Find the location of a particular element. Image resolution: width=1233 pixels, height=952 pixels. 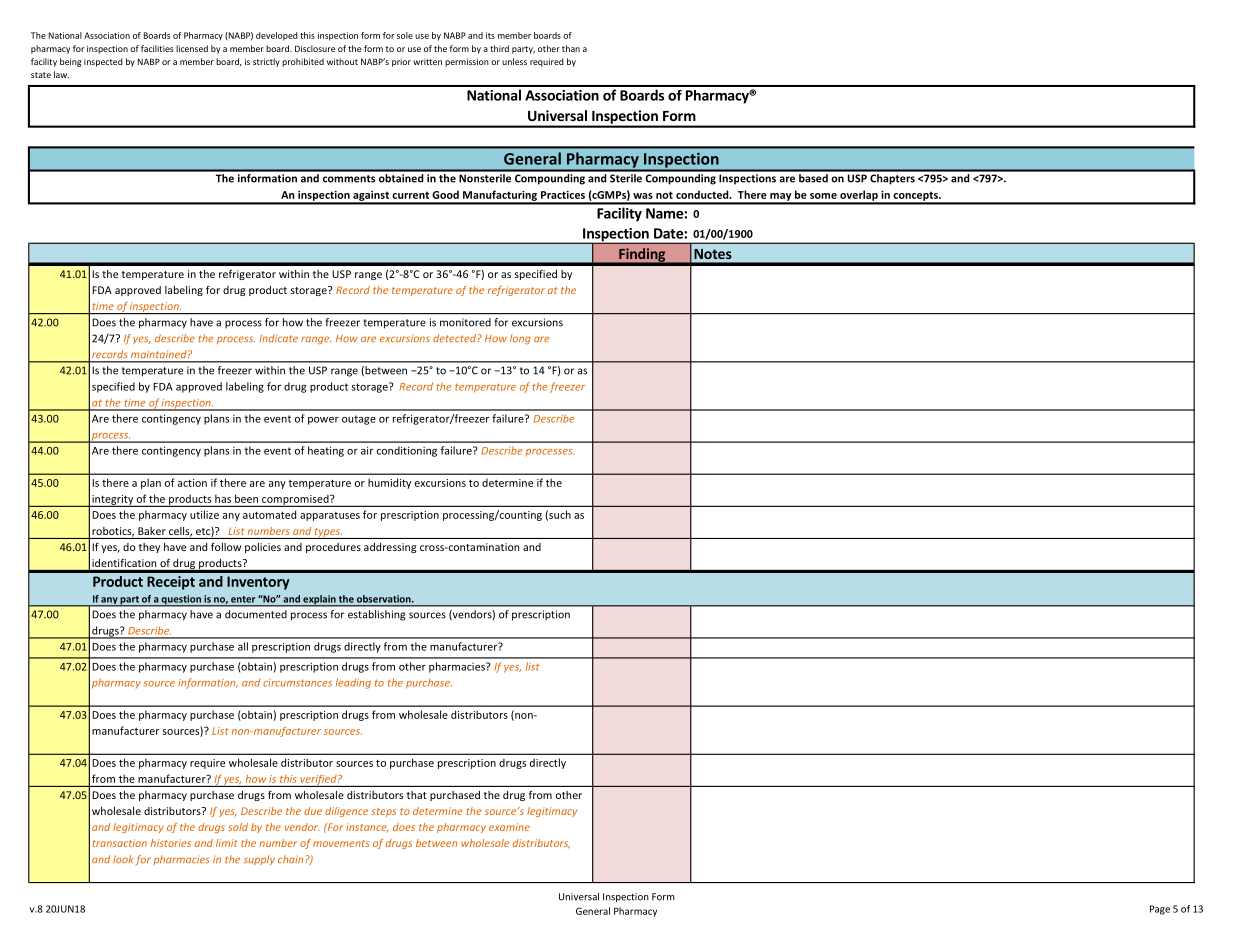

long is located at coordinates (520, 339).
